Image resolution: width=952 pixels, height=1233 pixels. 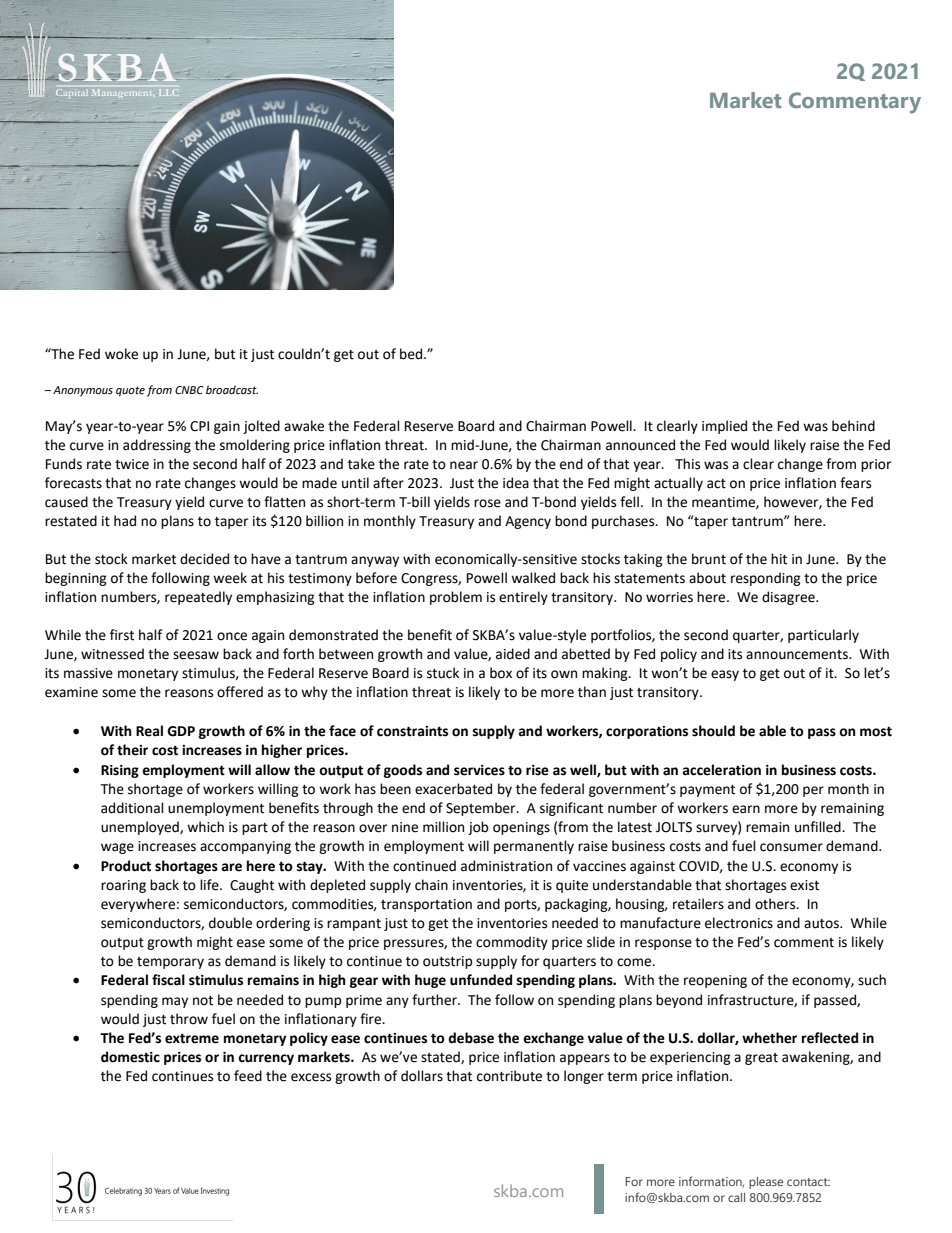 What do you see at coordinates (149, 731) in the screenshot?
I see `Real` at bounding box center [149, 731].
